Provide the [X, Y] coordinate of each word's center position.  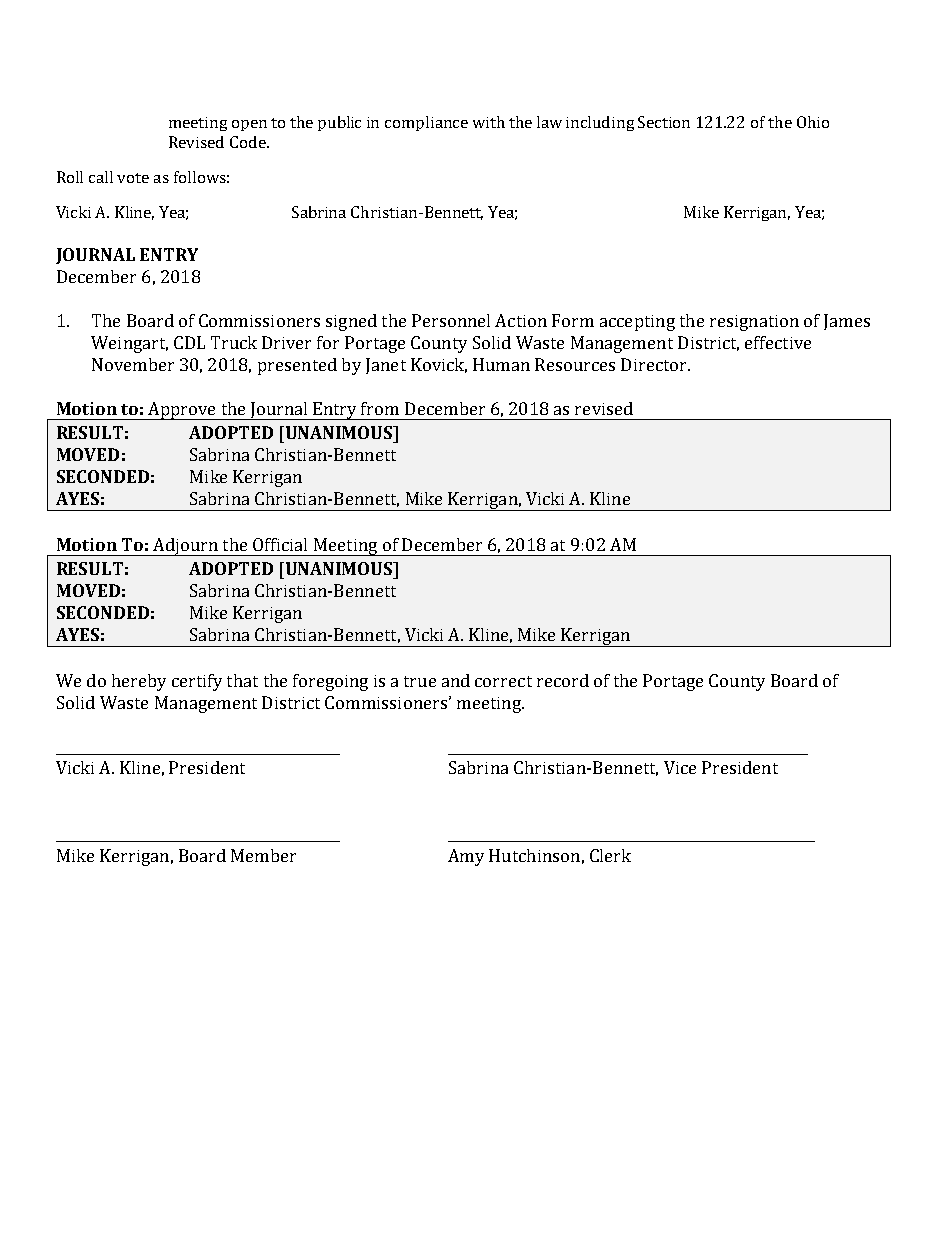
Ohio [813, 122]
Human [501, 364]
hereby [139, 682]
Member [263, 855]
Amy [466, 857]
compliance [426, 123]
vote [133, 178]
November [133, 364]
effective [778, 342]
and [456, 680]
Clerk [610, 855]
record [563, 680]
